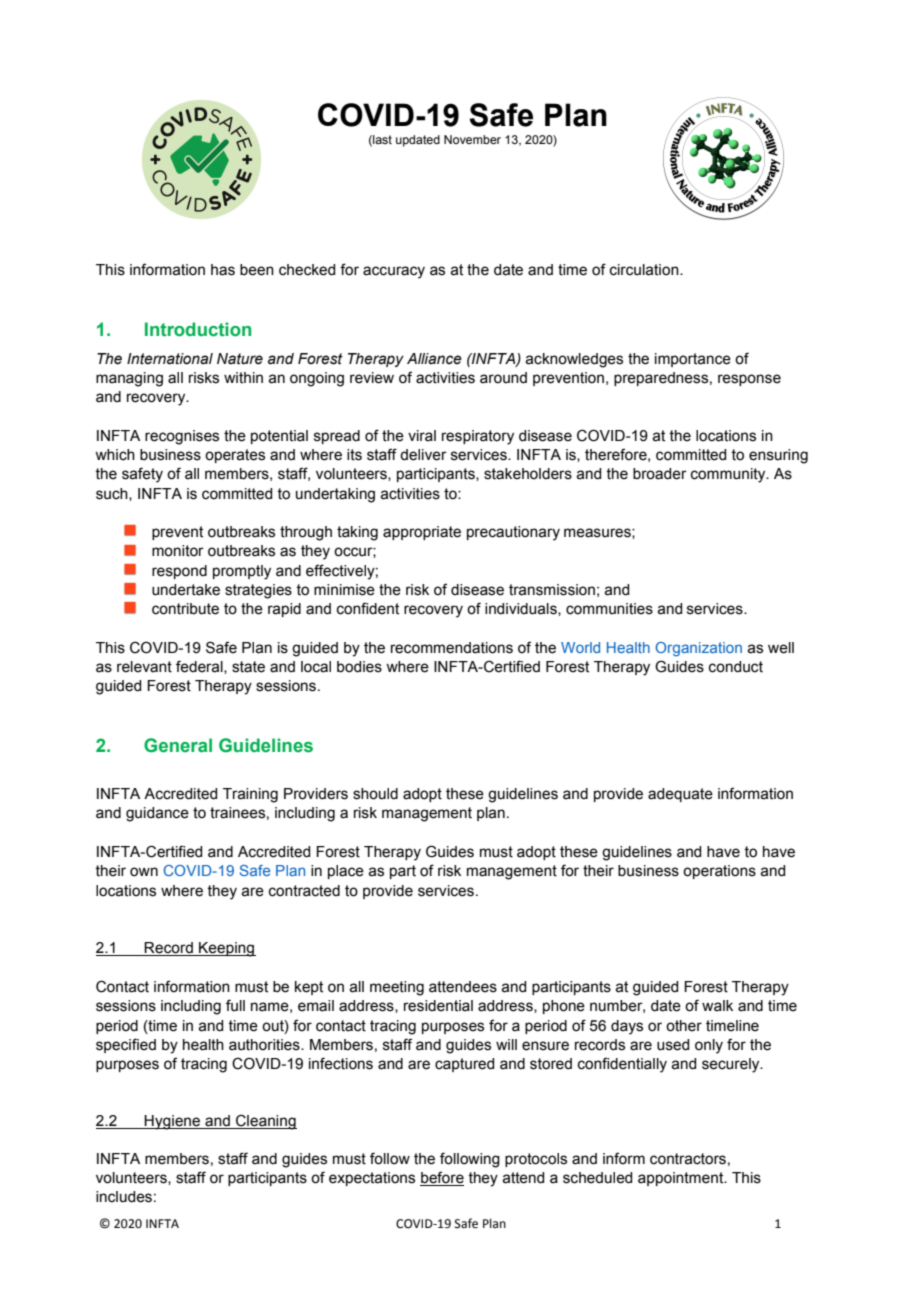  What do you see at coordinates (749, 380) in the document?
I see `response` at bounding box center [749, 380].
